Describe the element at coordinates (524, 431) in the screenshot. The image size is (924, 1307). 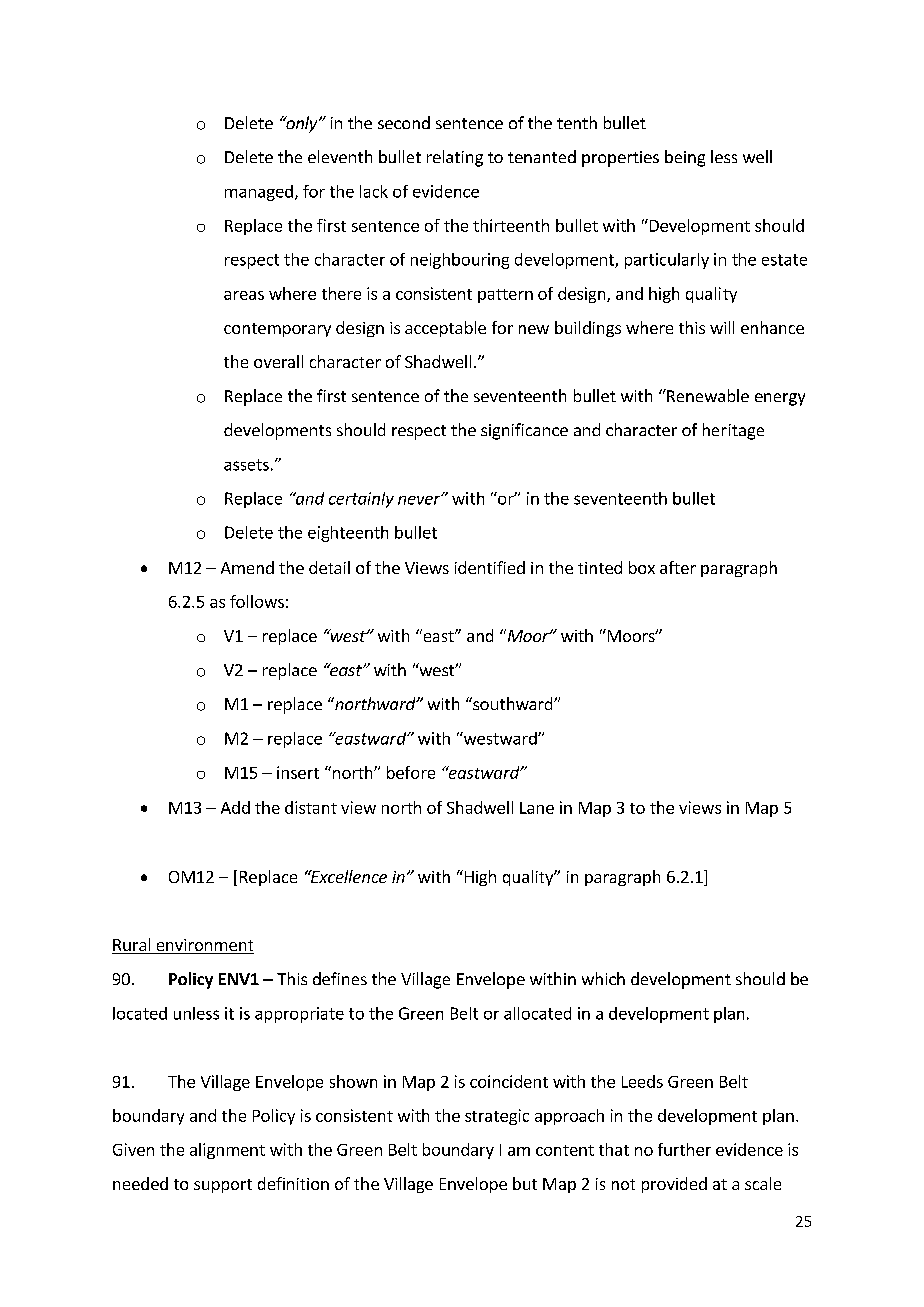
I see `significance` at that location.
